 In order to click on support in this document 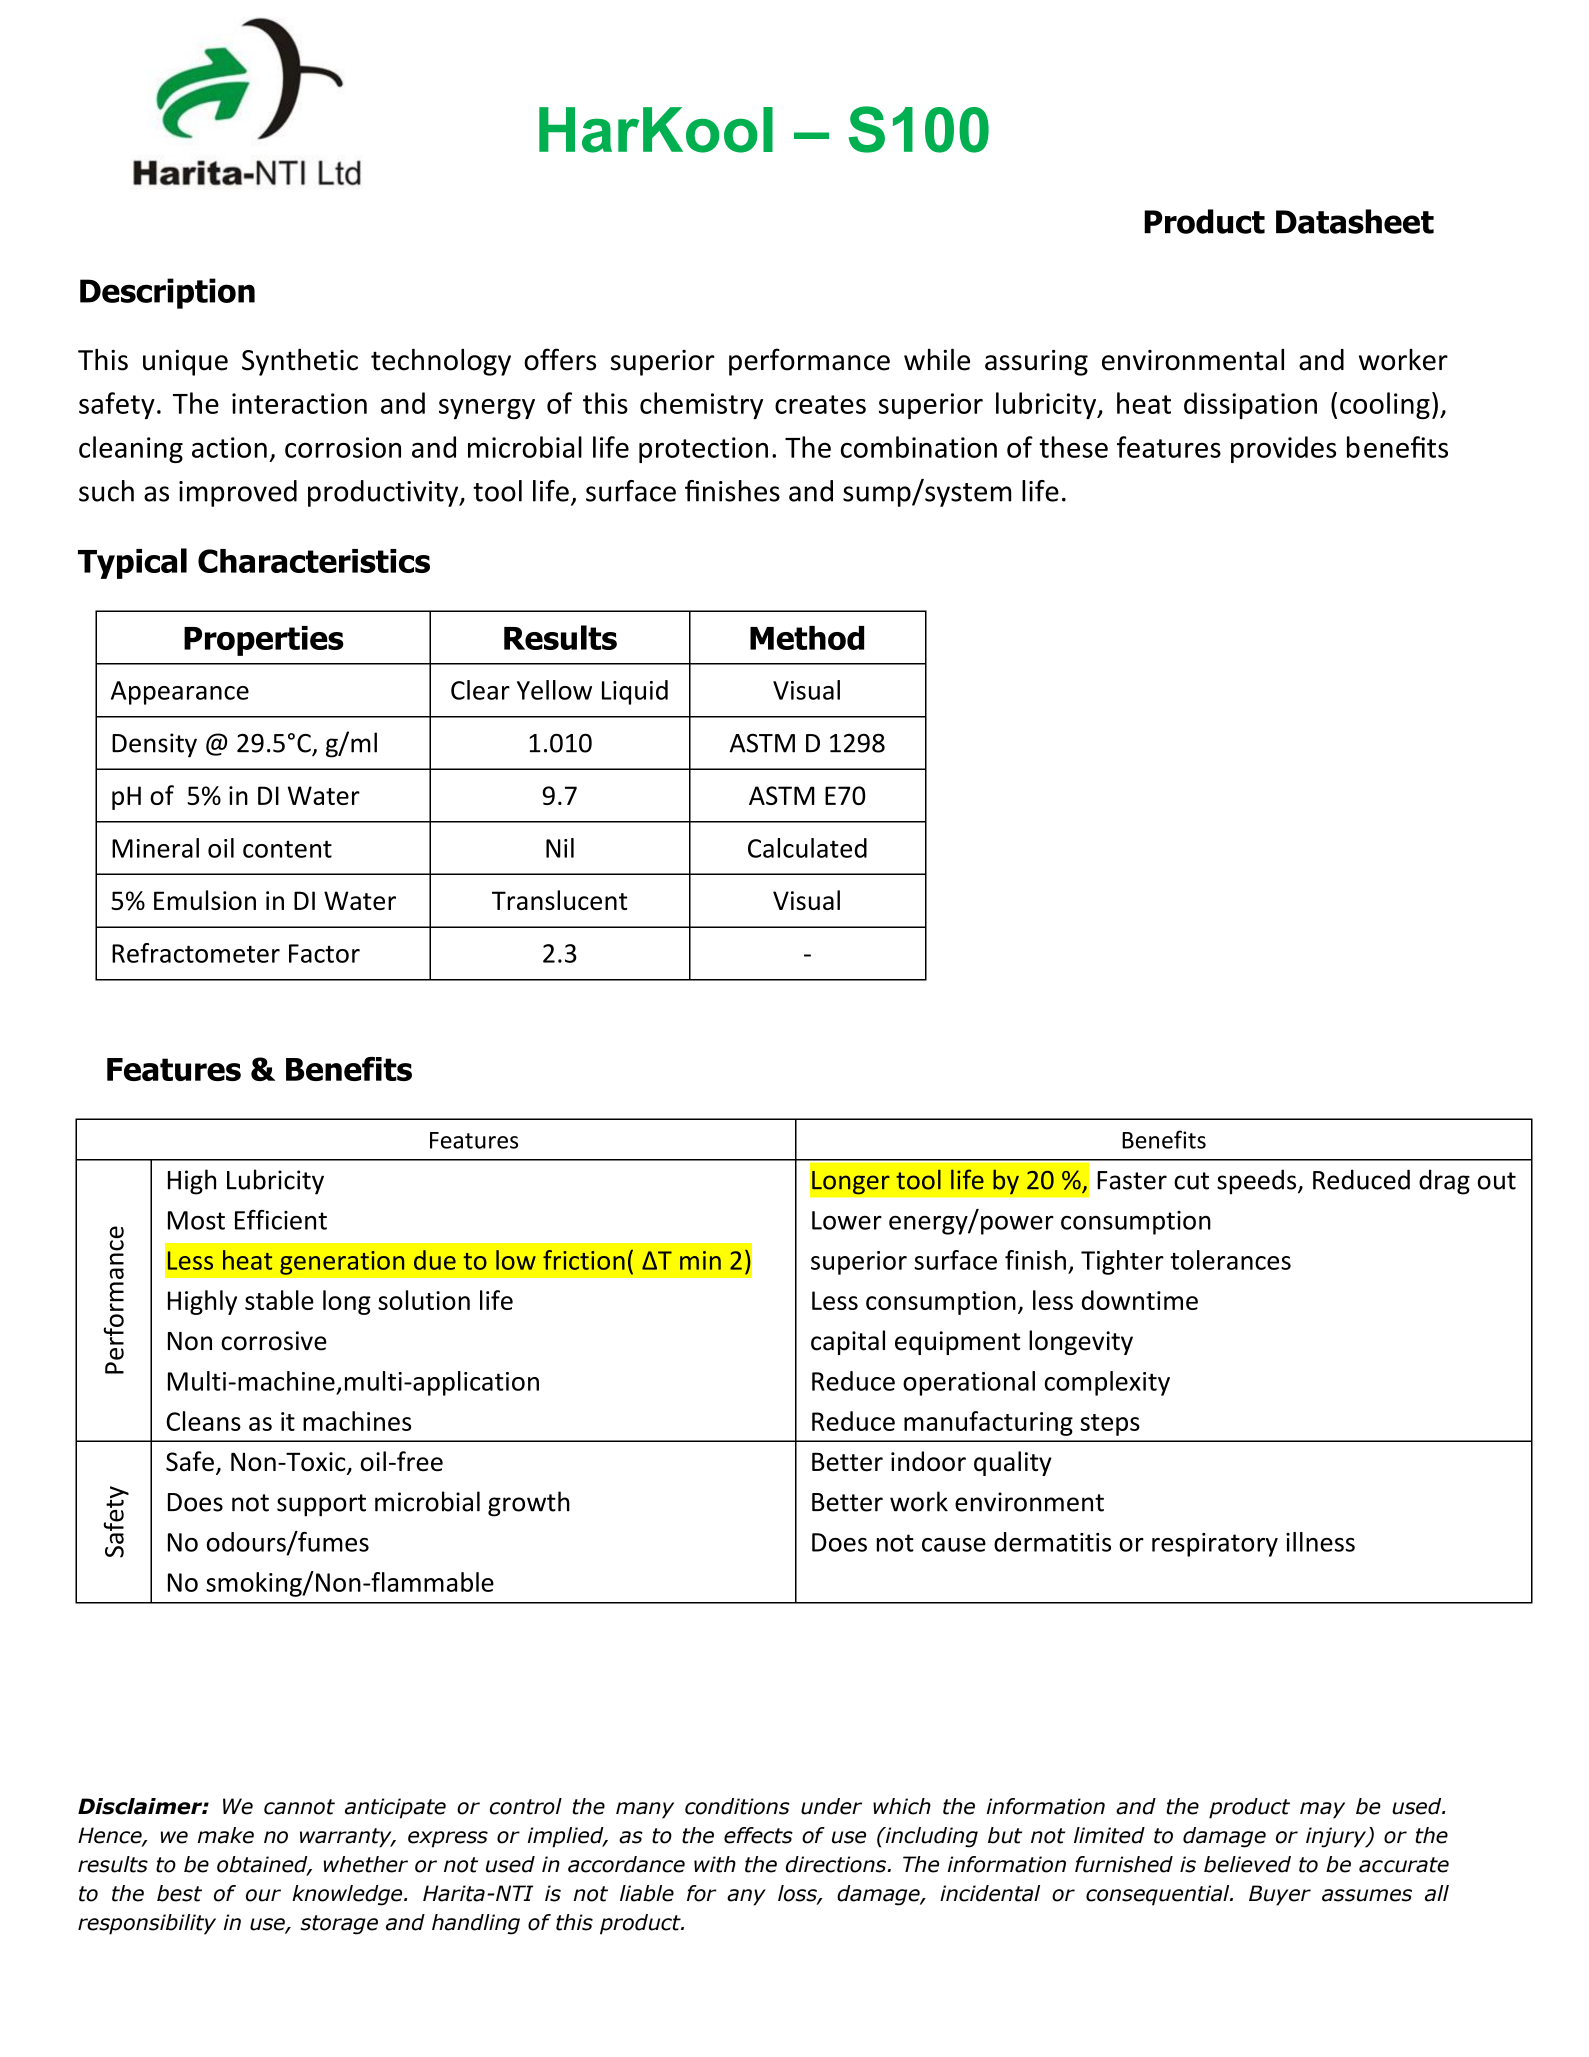, I will do `click(321, 1505)`.
